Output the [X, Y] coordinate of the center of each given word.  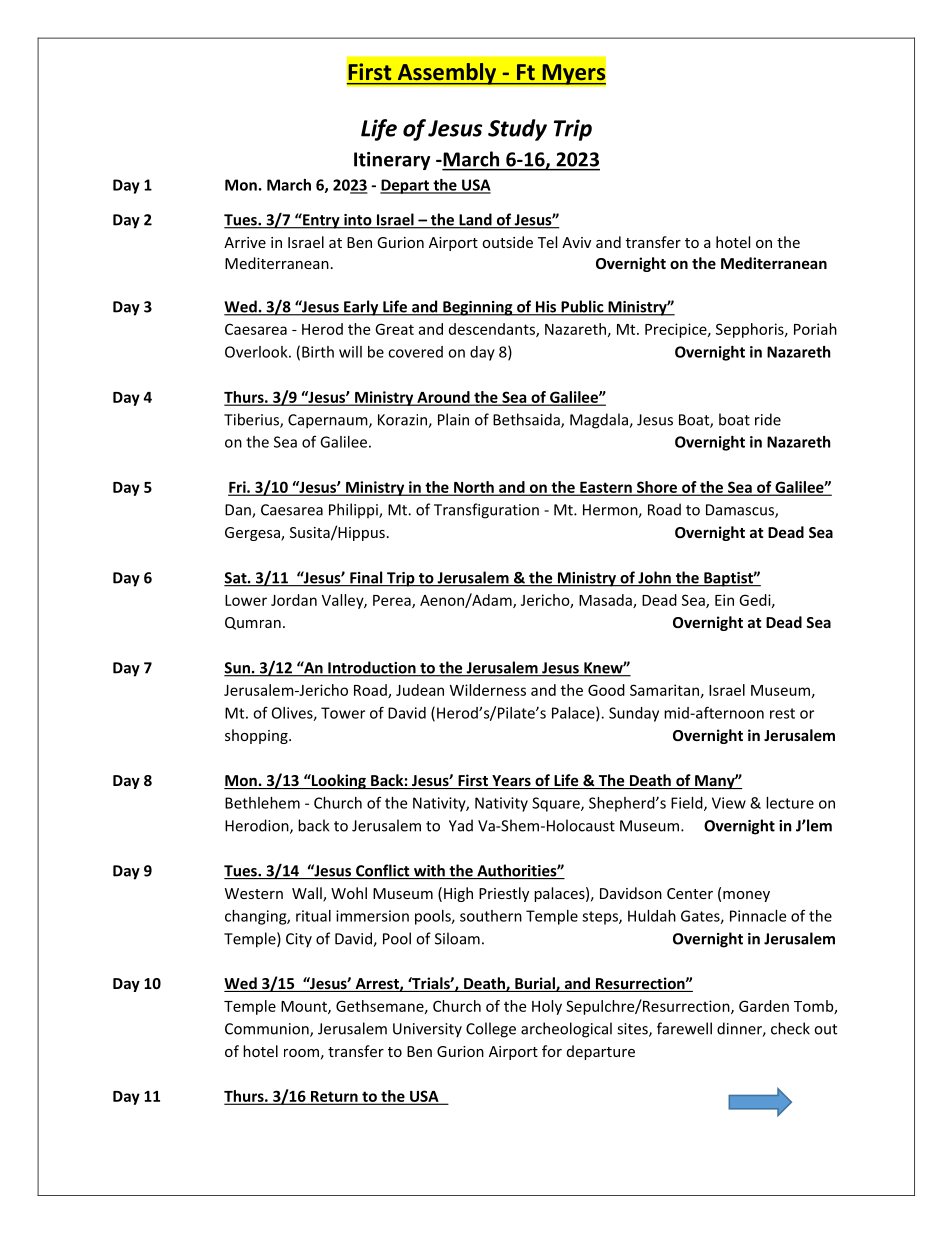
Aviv [576, 242]
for [552, 1051]
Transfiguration [486, 511]
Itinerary [392, 161]
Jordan [294, 600]
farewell [684, 1028]
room [301, 1053]
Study [517, 130]
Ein [724, 600]
